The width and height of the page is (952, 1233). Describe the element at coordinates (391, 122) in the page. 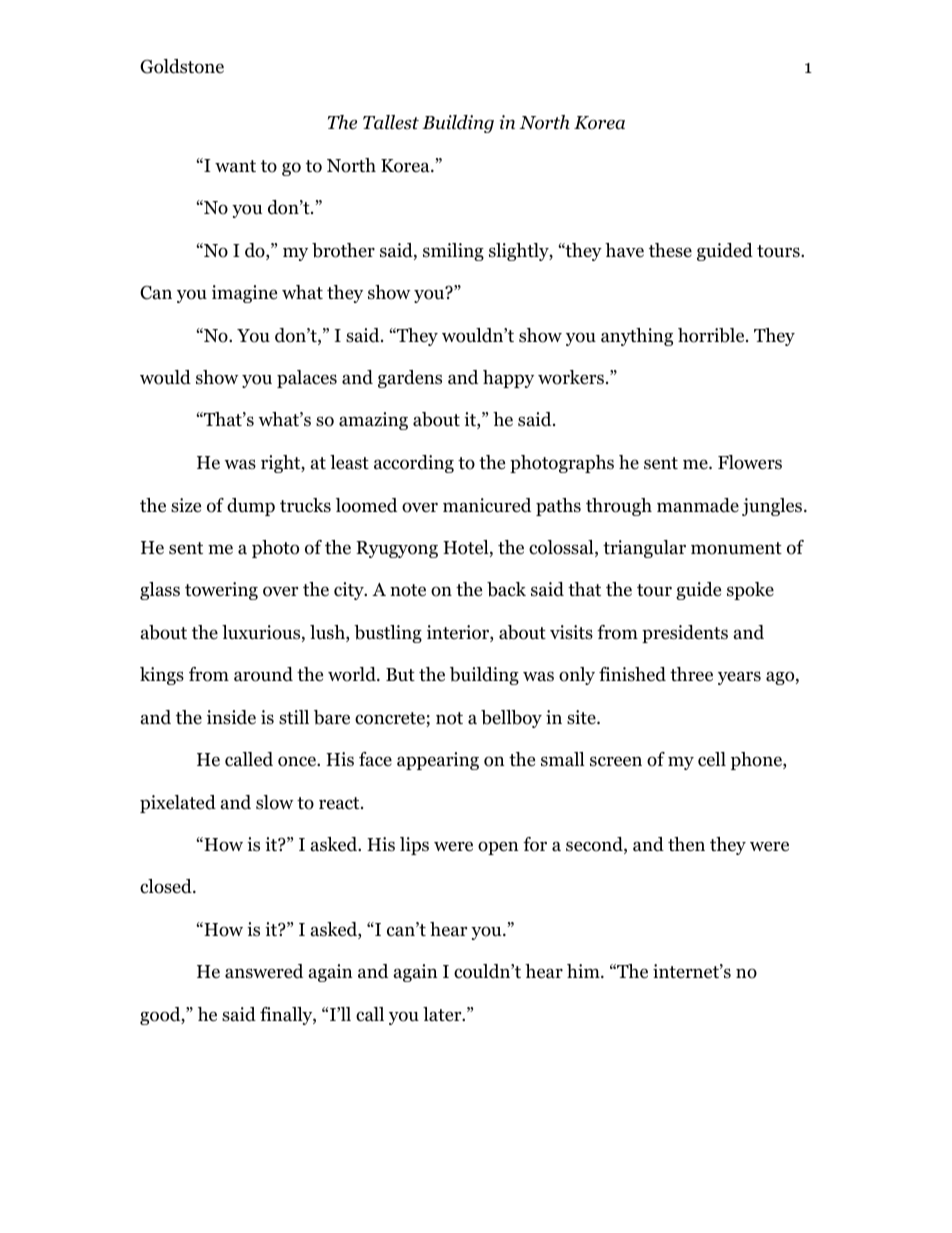

I see `Tallest` at that location.
